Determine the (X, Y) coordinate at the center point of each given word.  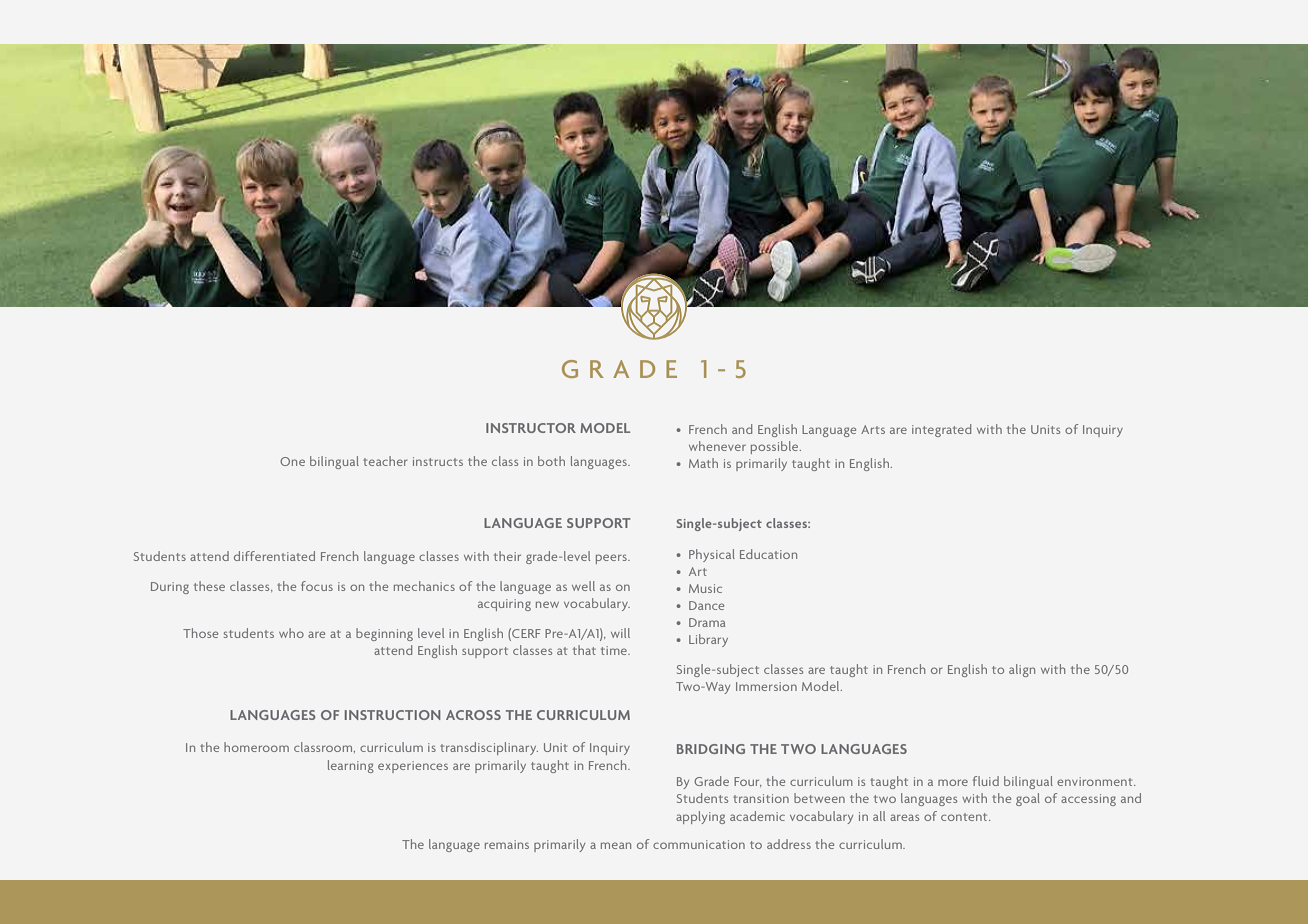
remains (507, 844)
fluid (986, 781)
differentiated (274, 556)
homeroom (256, 747)
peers (612, 559)
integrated (941, 430)
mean (616, 845)
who (291, 633)
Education (768, 554)
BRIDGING (711, 749)
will (620, 633)
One (292, 461)
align (1022, 670)
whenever (717, 446)
